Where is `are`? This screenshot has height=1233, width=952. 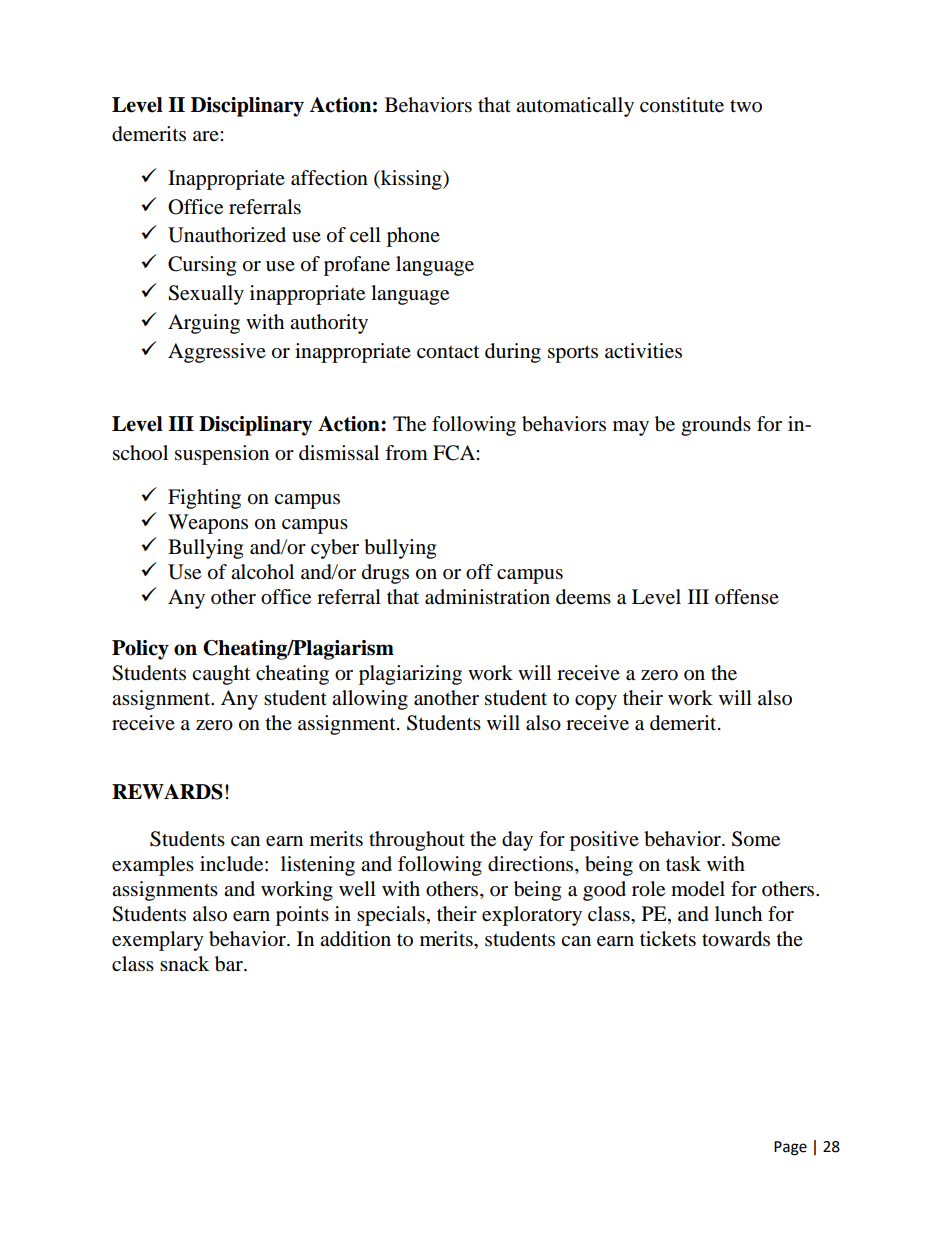
are is located at coordinates (207, 136).
